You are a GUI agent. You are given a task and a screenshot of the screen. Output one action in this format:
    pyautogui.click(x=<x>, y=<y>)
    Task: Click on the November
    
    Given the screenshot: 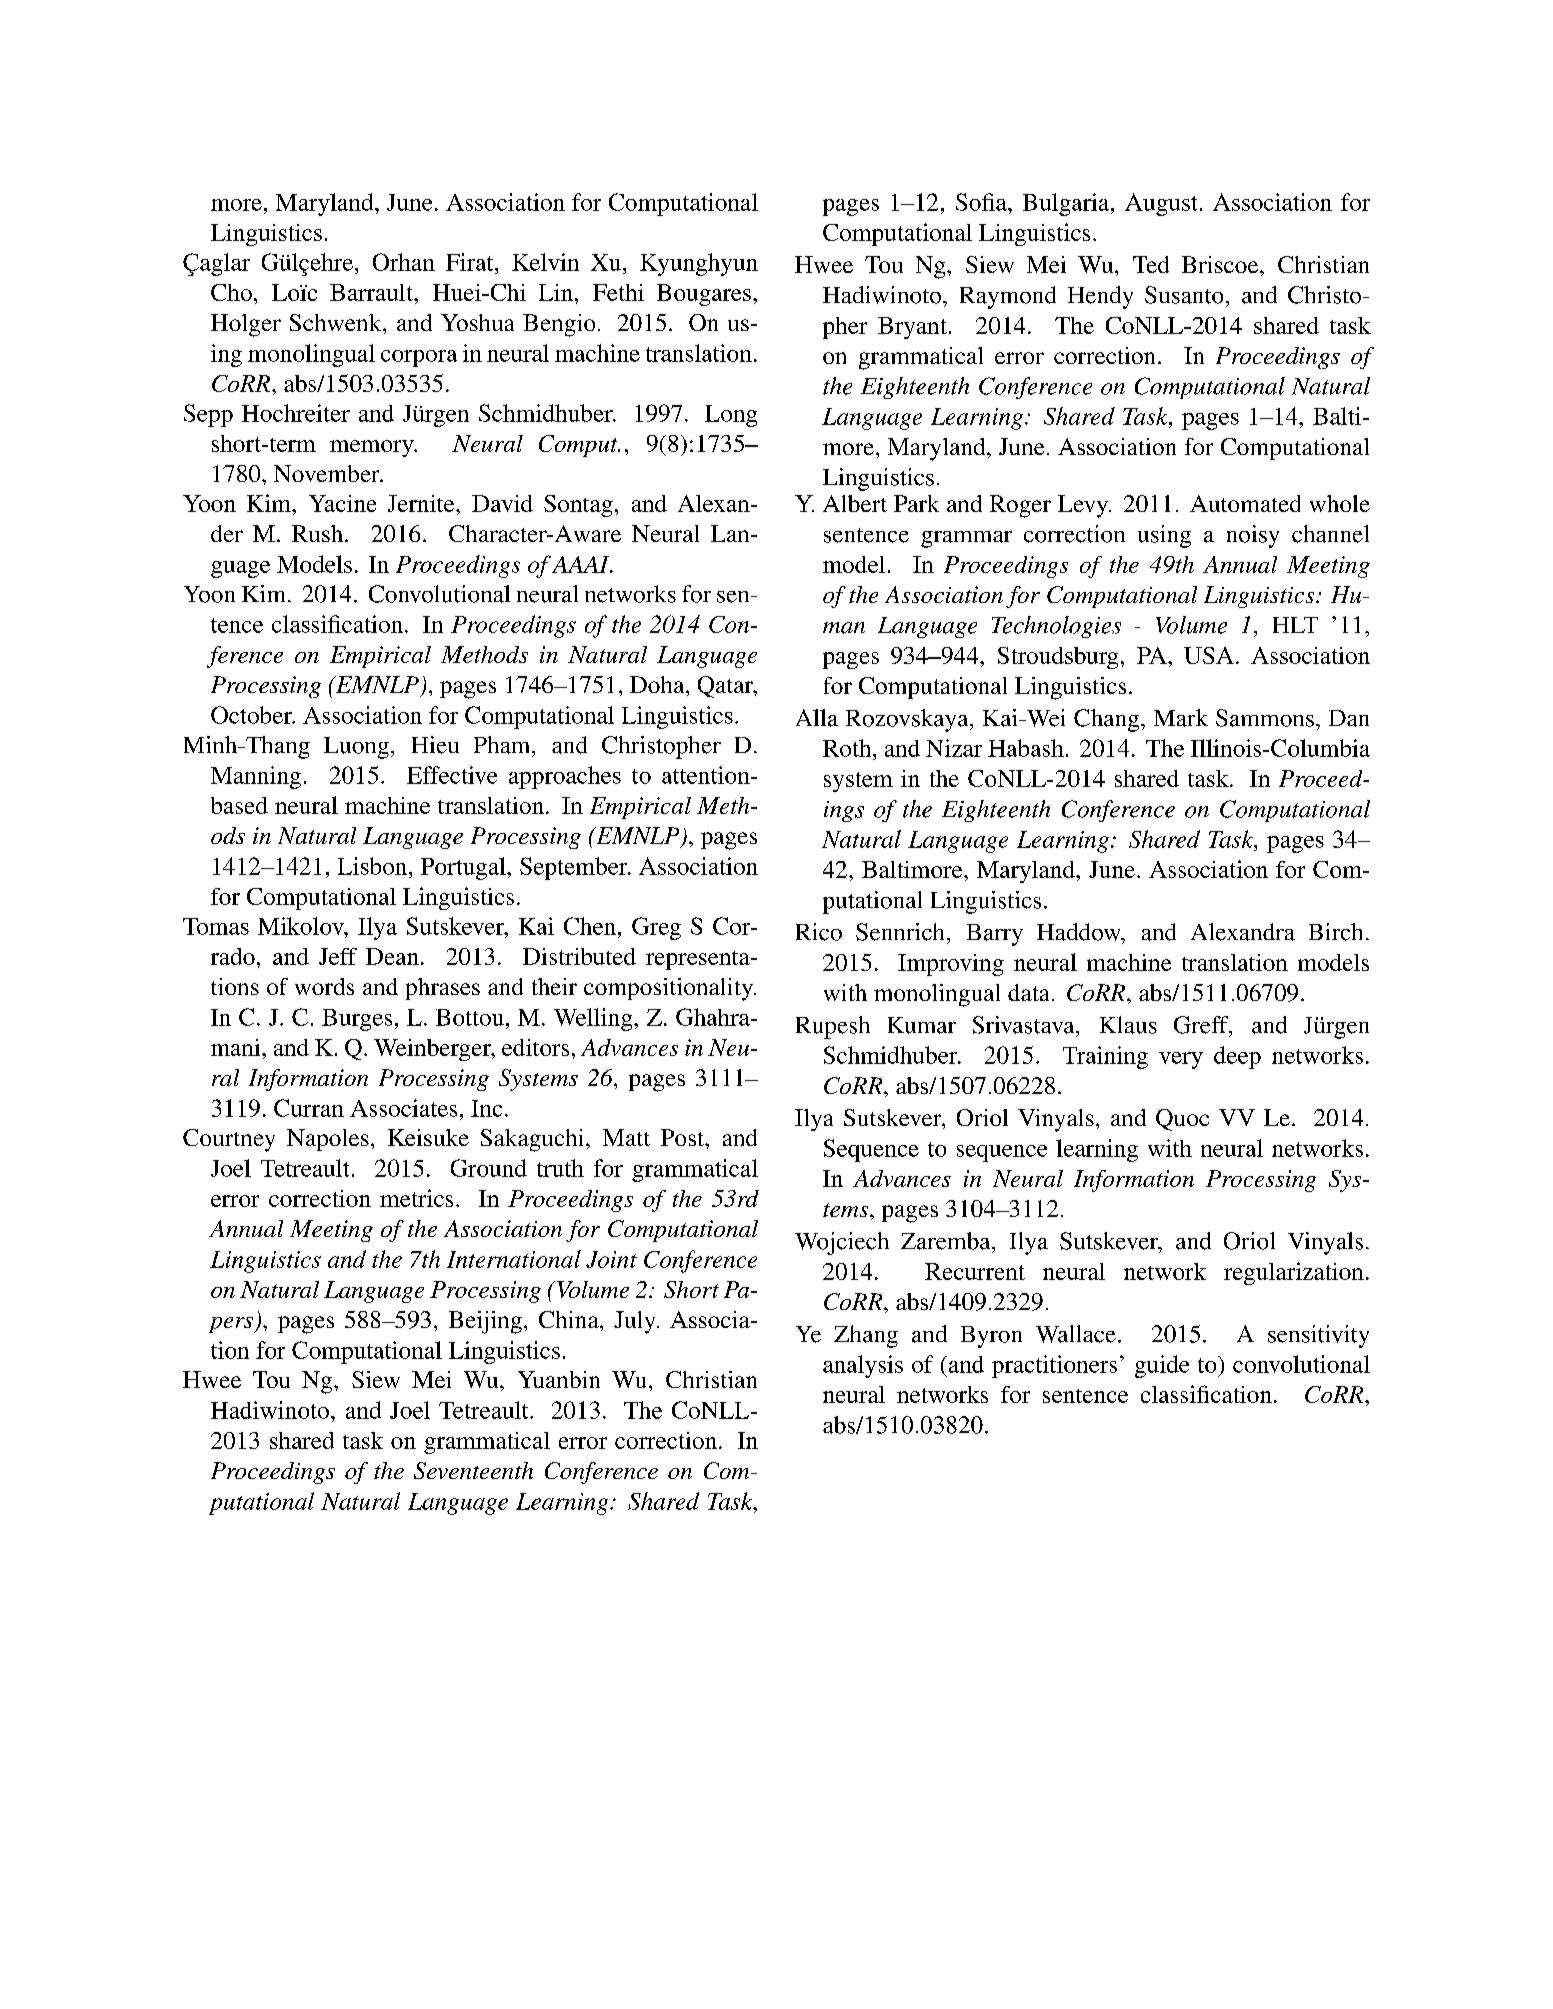 What is the action you would take?
    pyautogui.click(x=328, y=473)
